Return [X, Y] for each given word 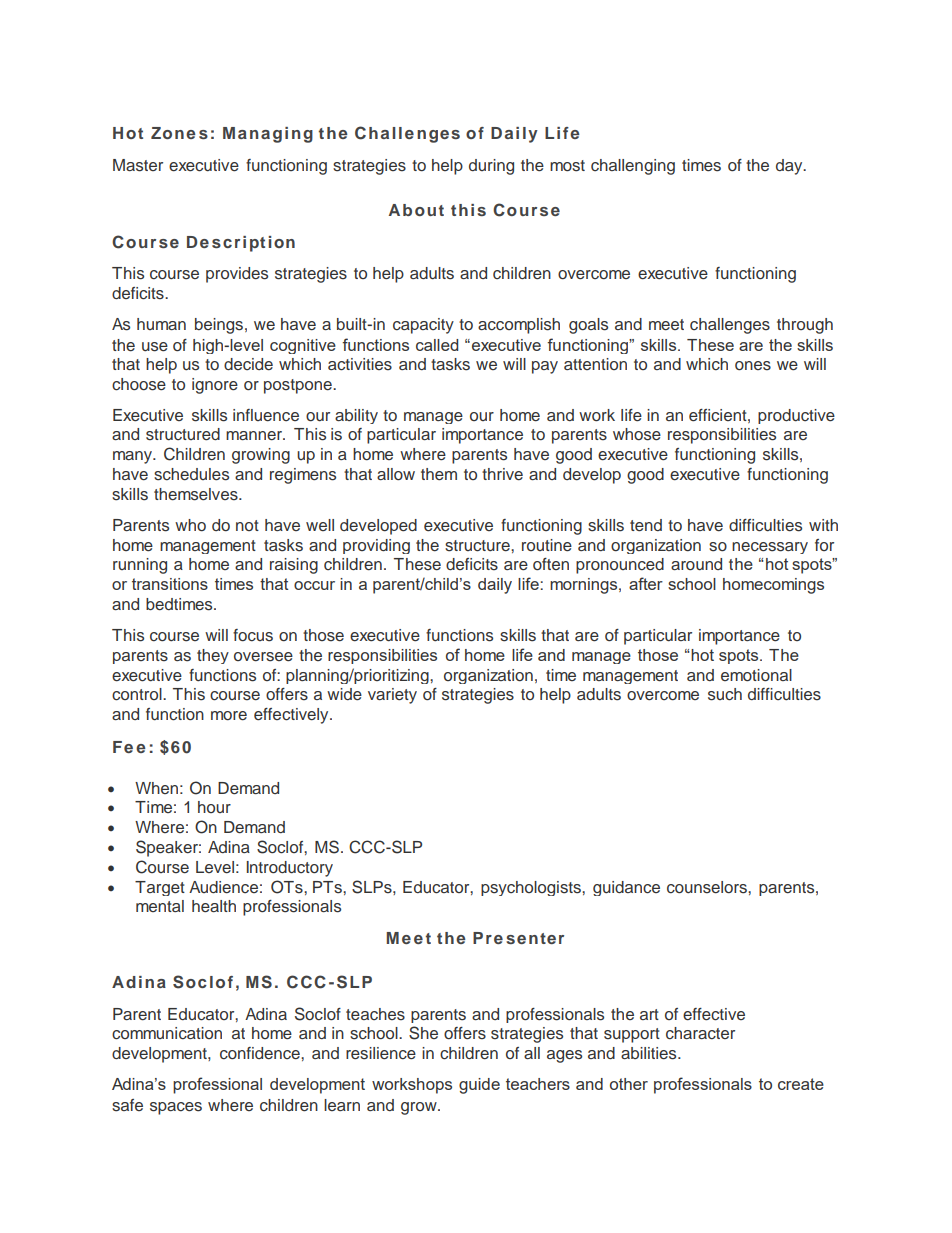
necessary [770, 548]
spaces [176, 1108]
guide [479, 1086]
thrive [502, 474]
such [725, 694]
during [491, 167]
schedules [191, 474]
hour [214, 807]
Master [138, 165]
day [790, 167]
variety [392, 696]
